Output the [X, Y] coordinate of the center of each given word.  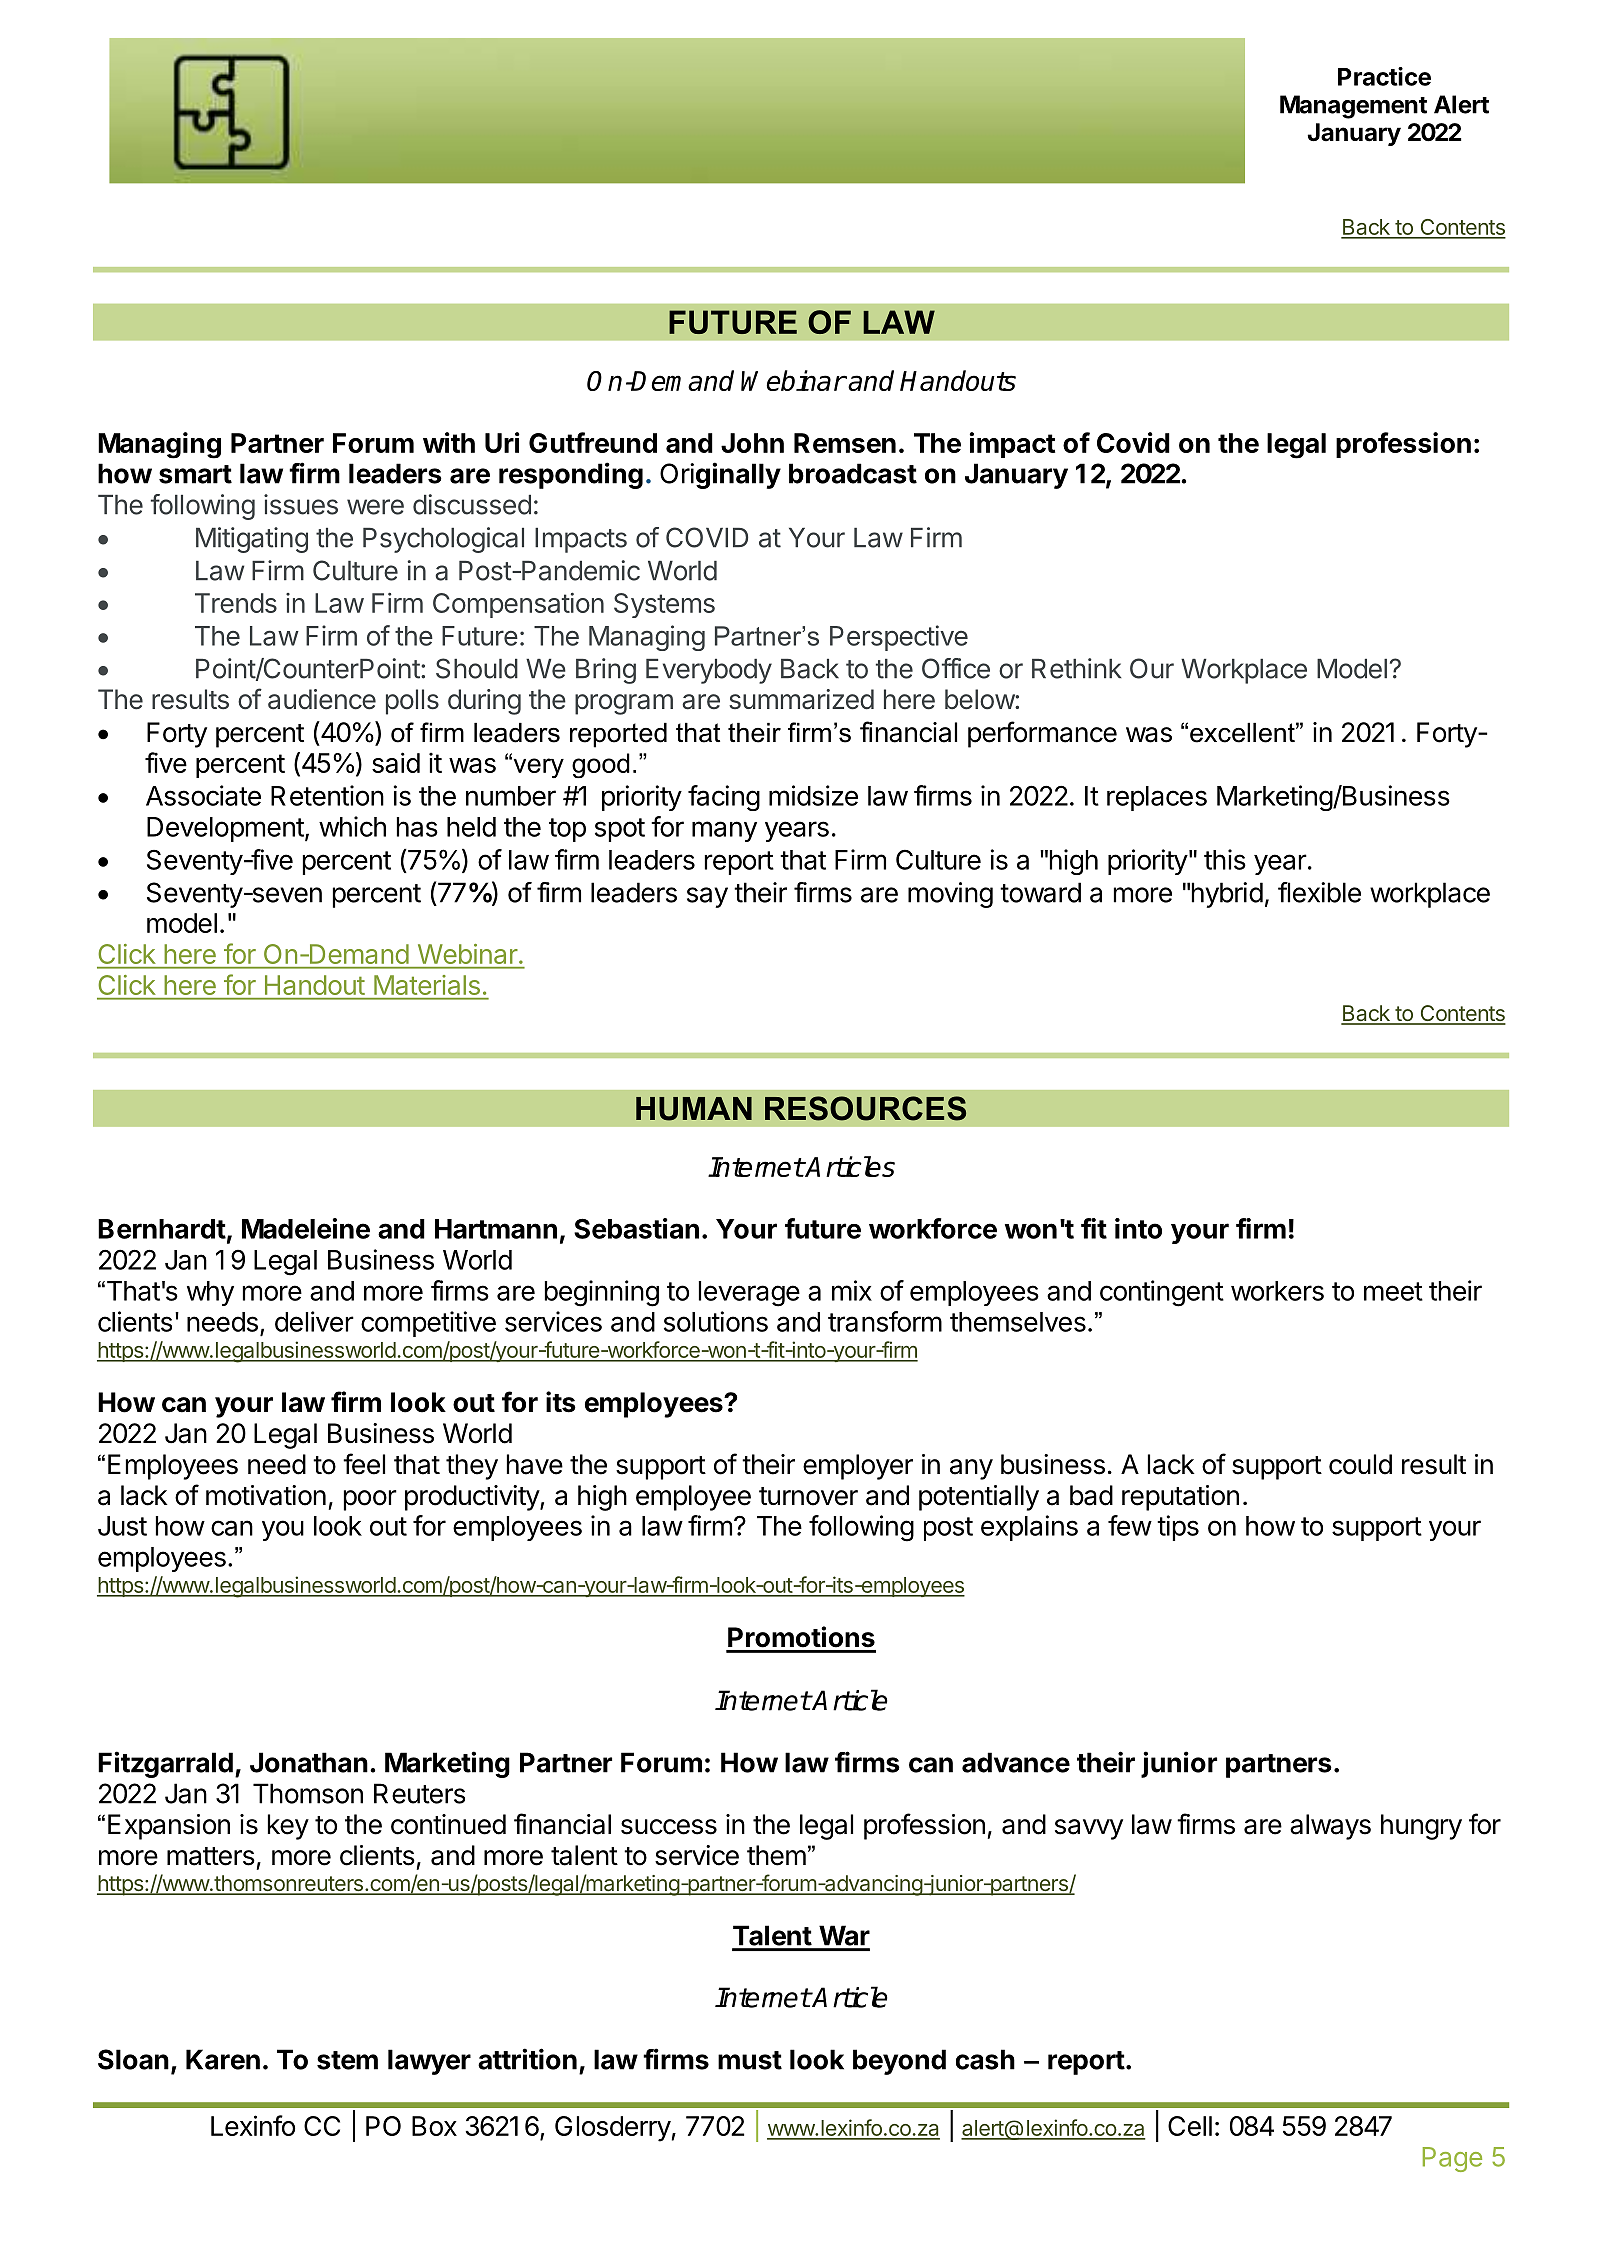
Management [1353, 107]
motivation [266, 1495]
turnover [808, 1496]
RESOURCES [865, 1108]
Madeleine [306, 1228]
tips [1178, 1528]
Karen [223, 2059]
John [752, 443]
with [449, 442]
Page [1452, 2159]
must [750, 2060]
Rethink [1077, 668]
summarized [801, 699]
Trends [236, 603]
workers [1277, 1291]
